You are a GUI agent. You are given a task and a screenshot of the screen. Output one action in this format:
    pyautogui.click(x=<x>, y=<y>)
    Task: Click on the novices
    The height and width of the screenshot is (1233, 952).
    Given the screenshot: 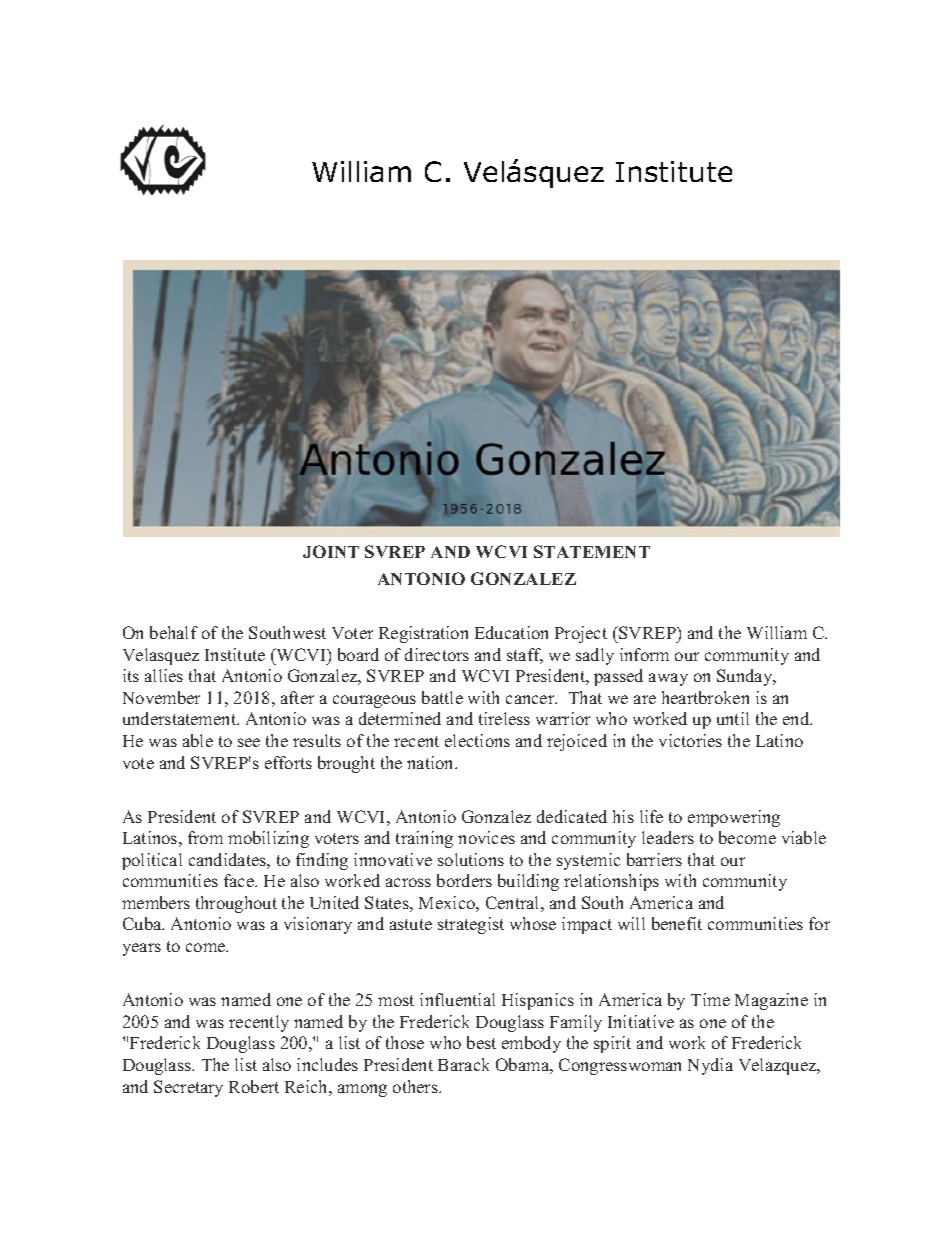 What is the action you would take?
    pyautogui.click(x=486, y=837)
